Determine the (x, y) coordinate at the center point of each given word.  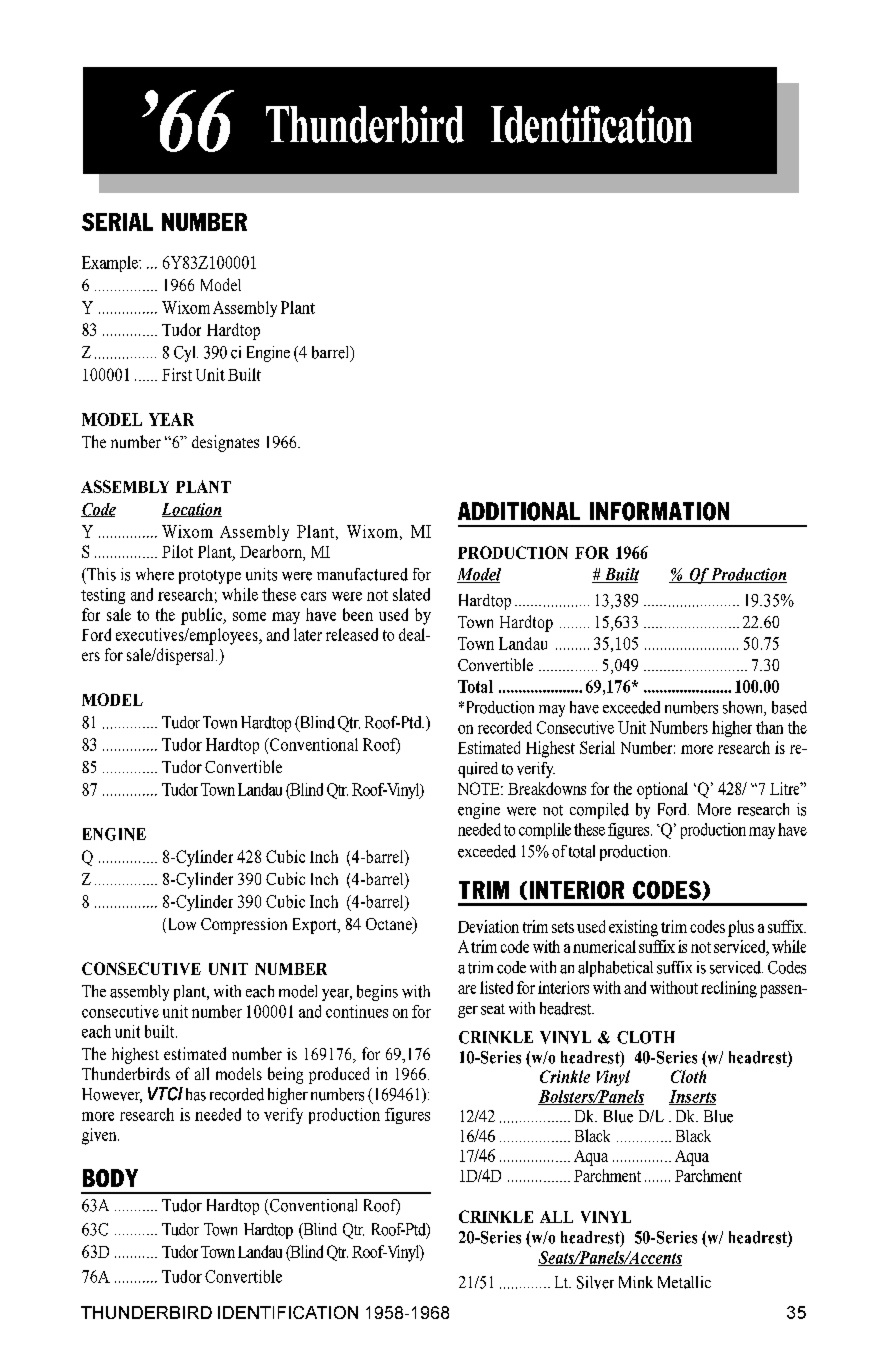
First (177, 374)
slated (411, 594)
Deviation (488, 926)
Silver (595, 1282)
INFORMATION (659, 511)
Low (180, 925)
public (203, 616)
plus (741, 928)
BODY (110, 1178)
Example (111, 264)
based (789, 707)
